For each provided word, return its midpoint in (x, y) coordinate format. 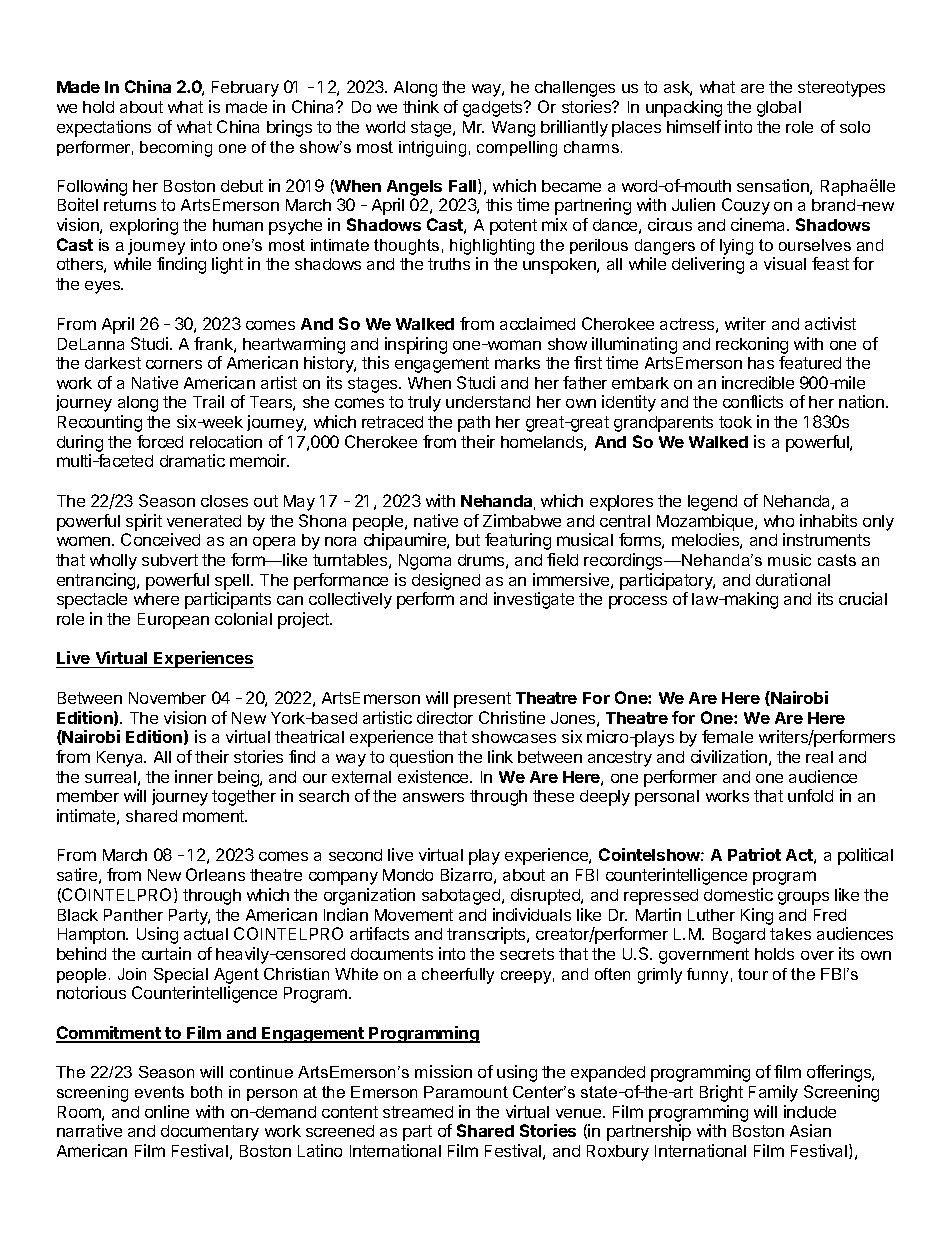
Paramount (466, 1092)
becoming (176, 149)
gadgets (494, 109)
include (810, 1111)
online (167, 1111)
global (779, 109)
